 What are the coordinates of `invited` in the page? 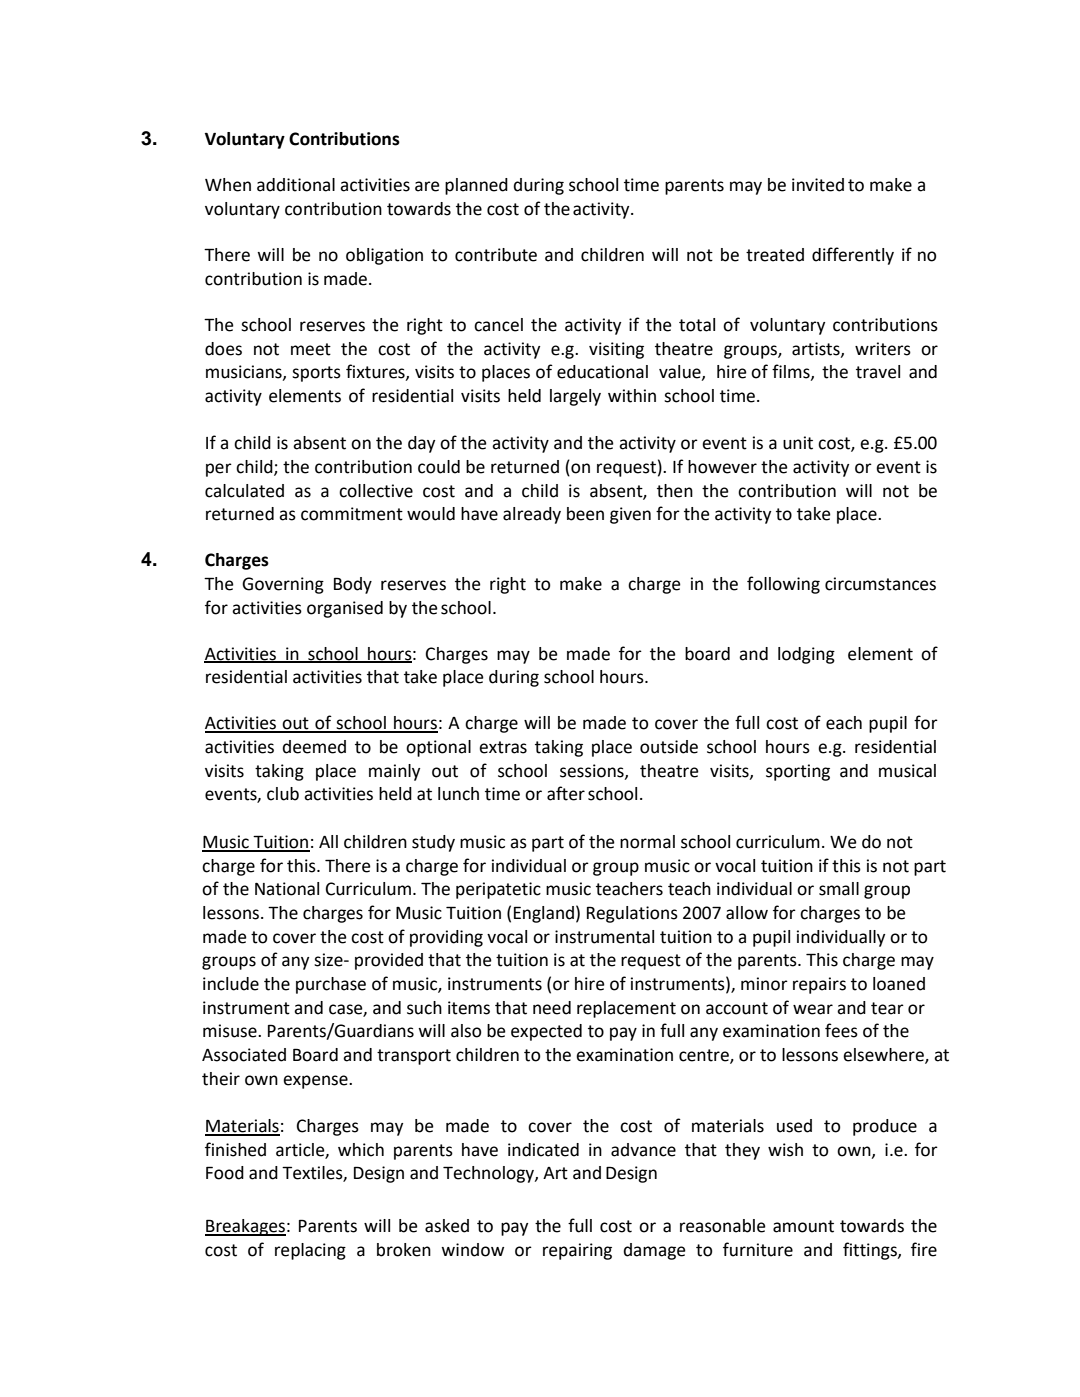 It's located at (818, 185).
